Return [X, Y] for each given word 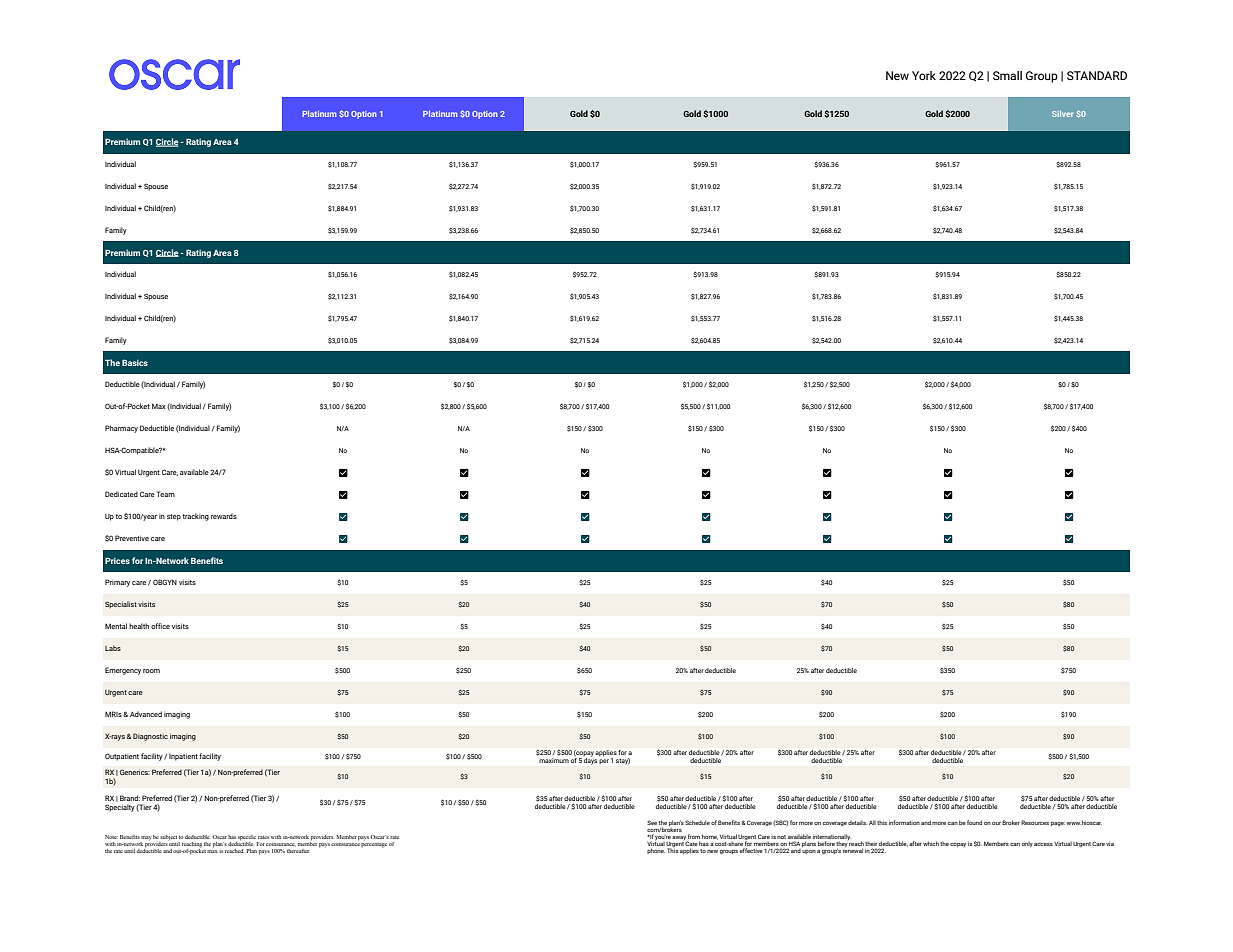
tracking [195, 517]
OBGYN [165, 582]
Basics [135, 362]
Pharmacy [121, 429]
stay [623, 761]
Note [111, 837]
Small [1007, 75]
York [924, 75]
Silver [1062, 114]
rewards [224, 516]
